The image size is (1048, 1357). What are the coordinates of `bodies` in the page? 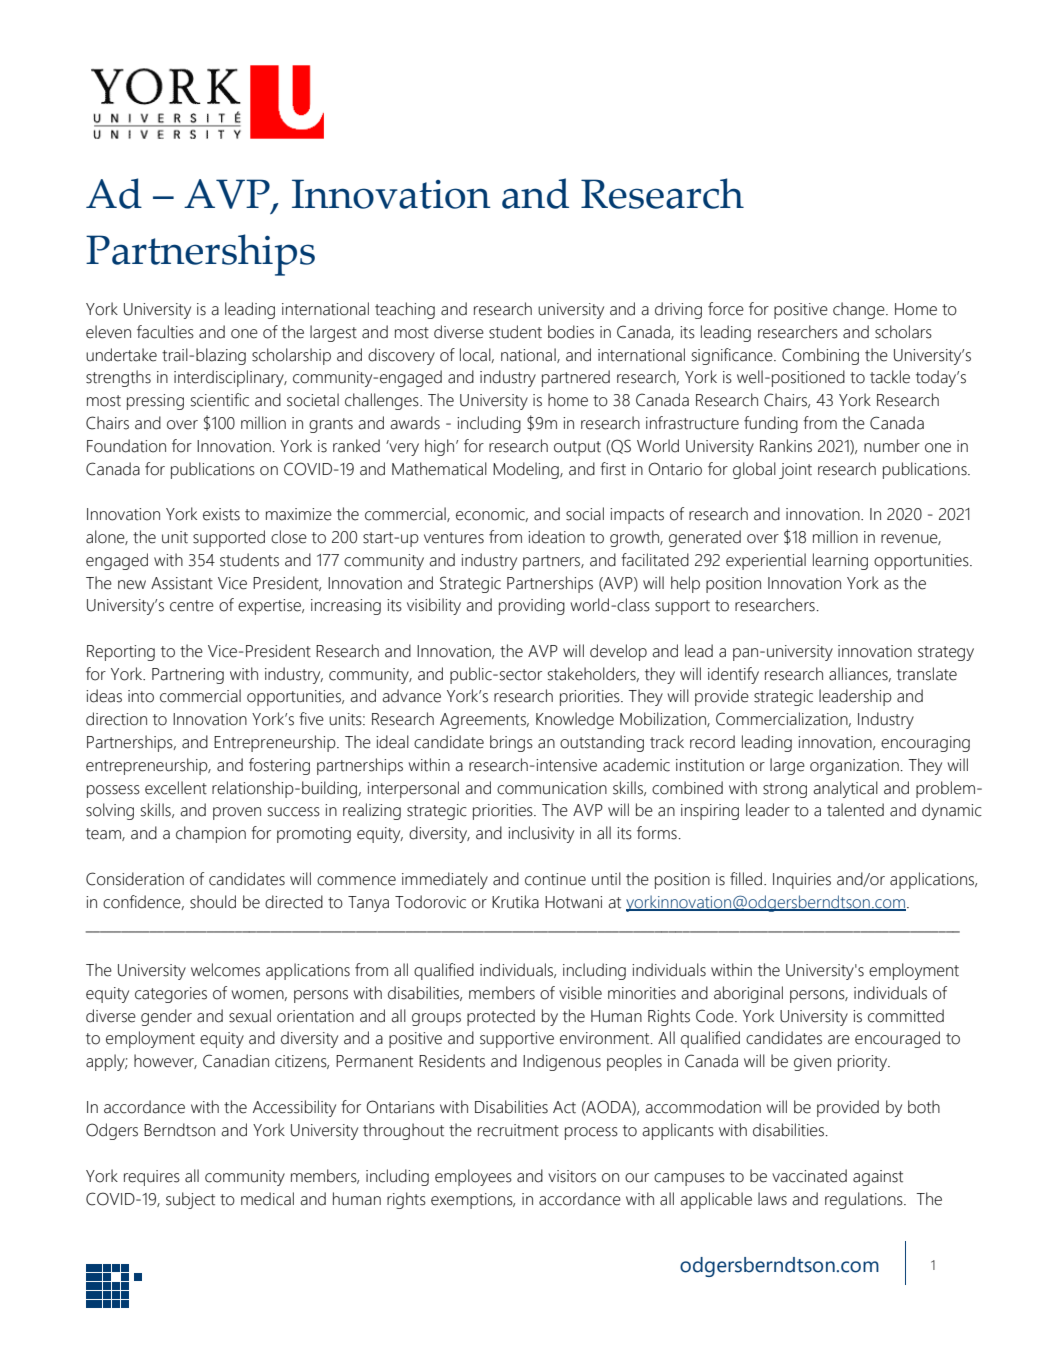 It's located at (571, 332).
